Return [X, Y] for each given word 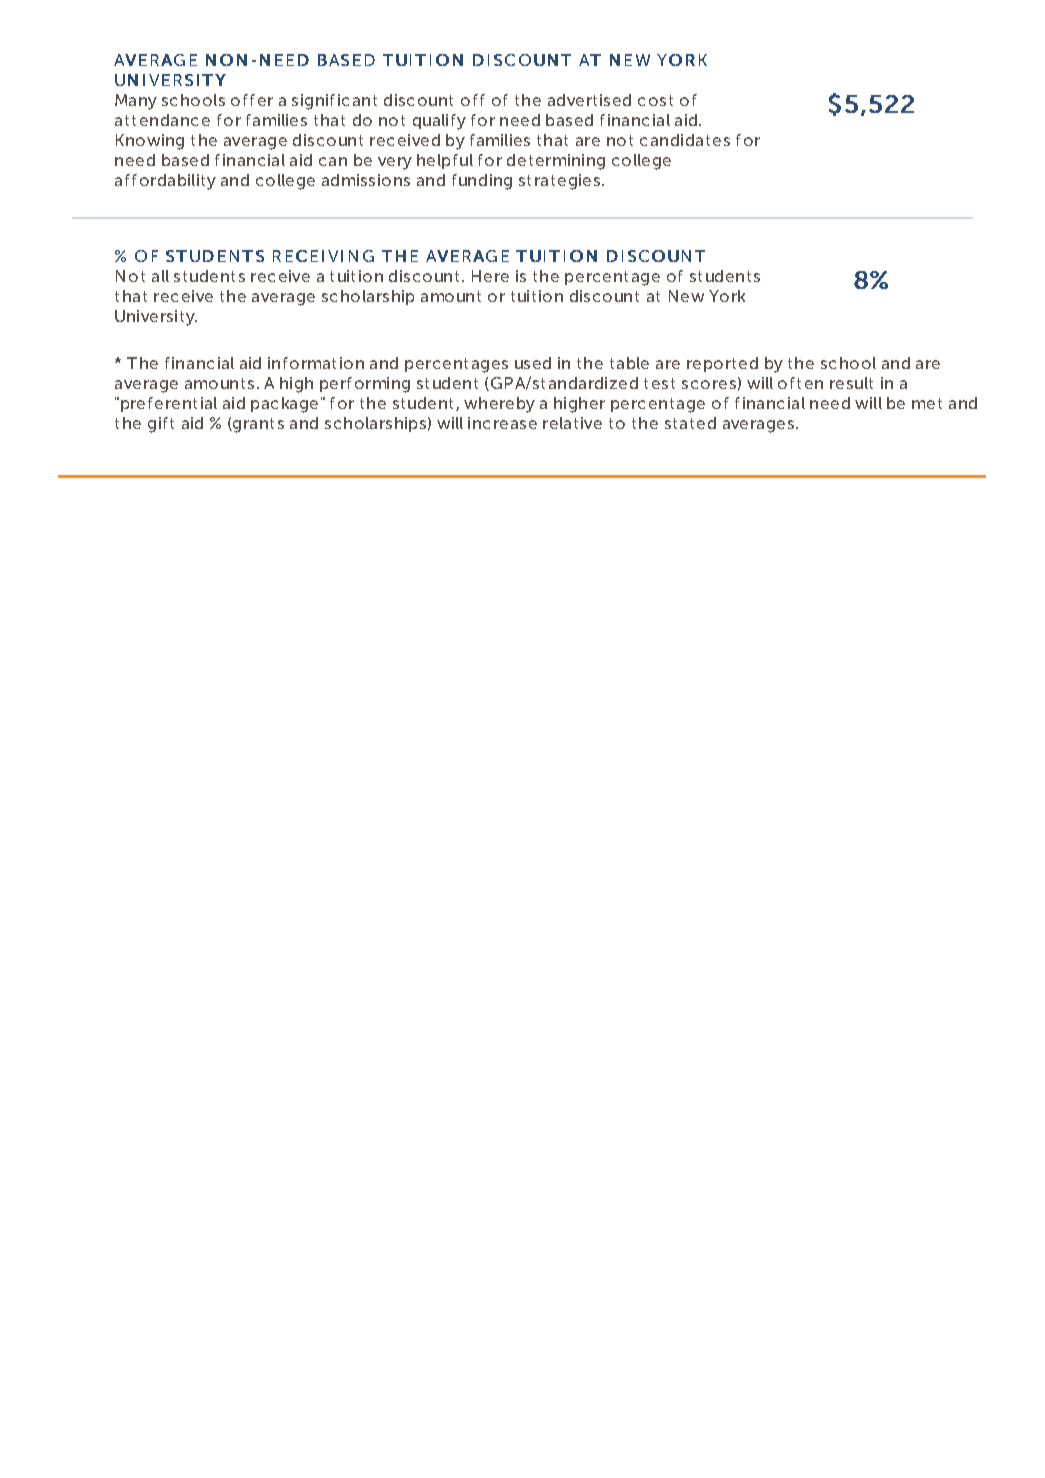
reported [722, 364]
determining [556, 162]
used [533, 363]
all [160, 276]
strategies [559, 182]
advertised [589, 100]
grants [257, 425]
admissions [366, 180]
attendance [162, 120]
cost [655, 100]
